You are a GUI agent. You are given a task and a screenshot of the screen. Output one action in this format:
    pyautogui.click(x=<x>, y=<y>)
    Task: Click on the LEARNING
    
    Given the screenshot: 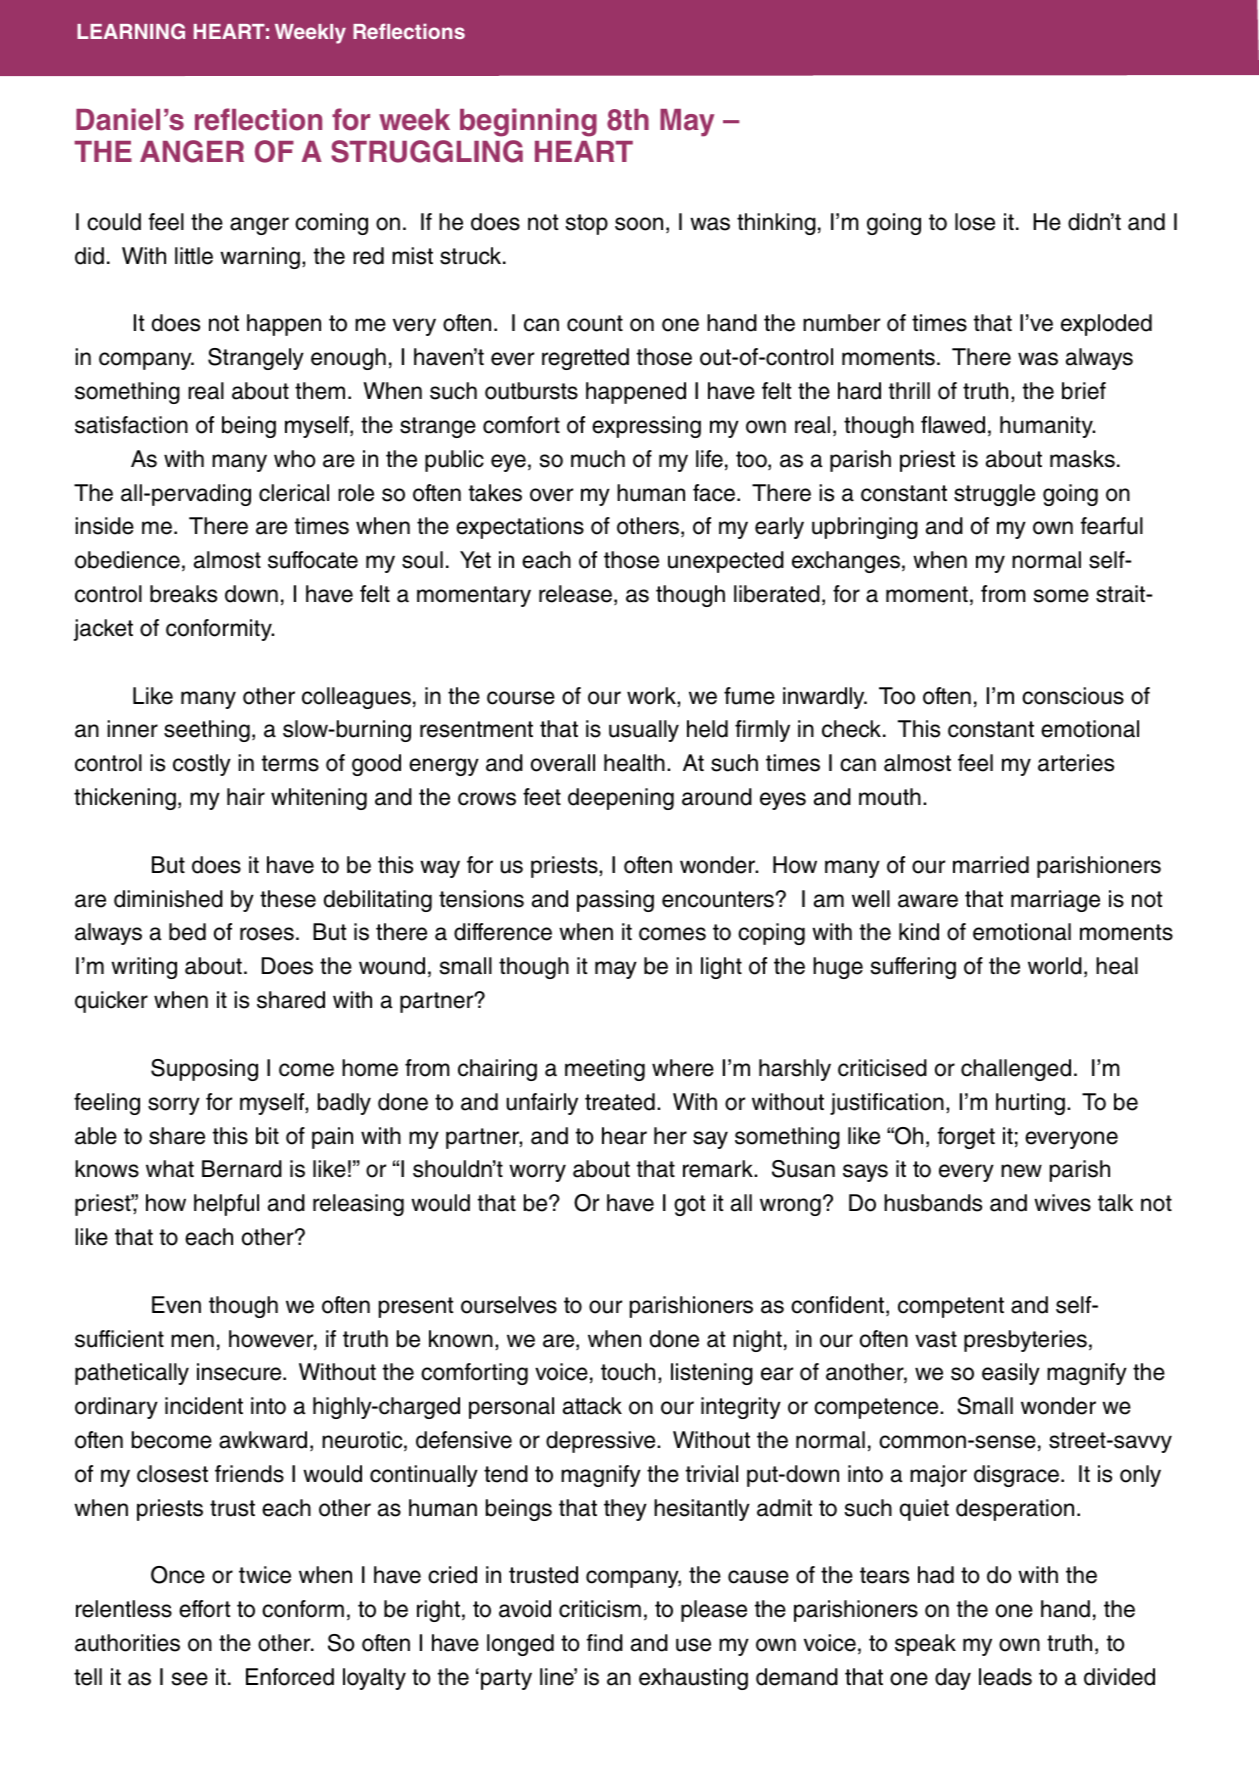 What is the action you would take?
    pyautogui.click(x=131, y=31)
